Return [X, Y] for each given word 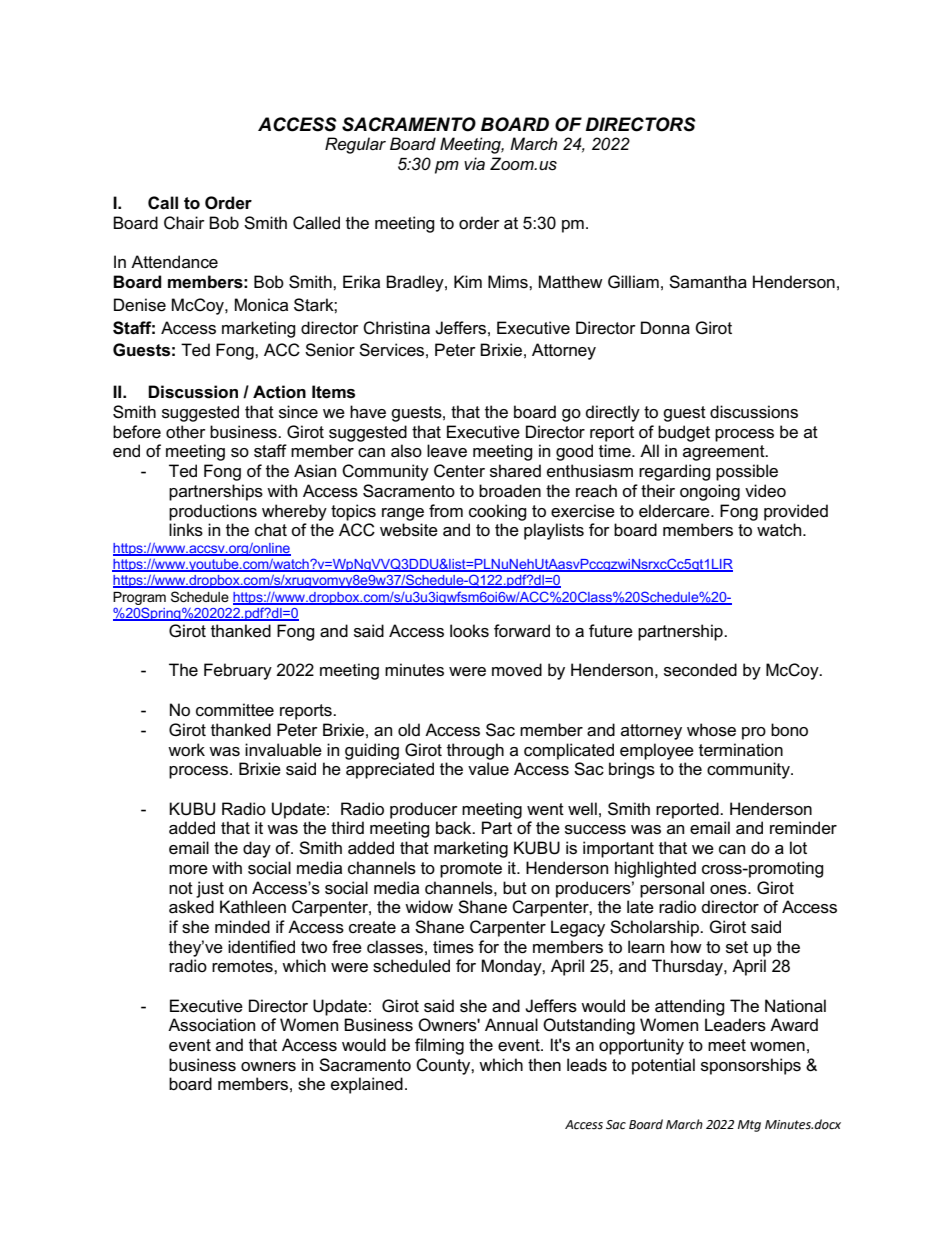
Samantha [708, 282]
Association [211, 1025]
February [238, 671]
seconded [700, 670]
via [474, 163]
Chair [184, 223]
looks [469, 631]
